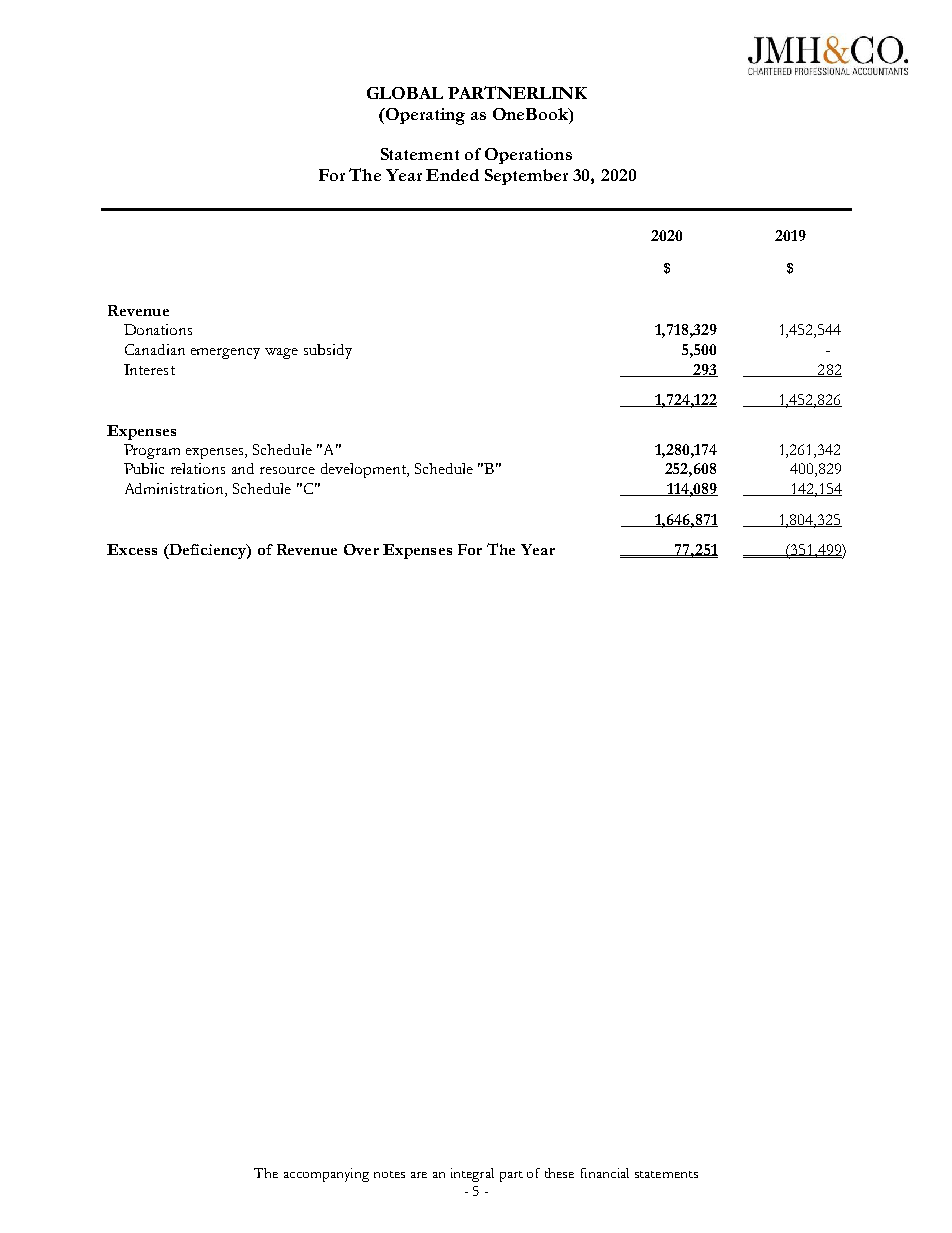  Describe the element at coordinates (361, 549) in the screenshot. I see `Over` at that location.
